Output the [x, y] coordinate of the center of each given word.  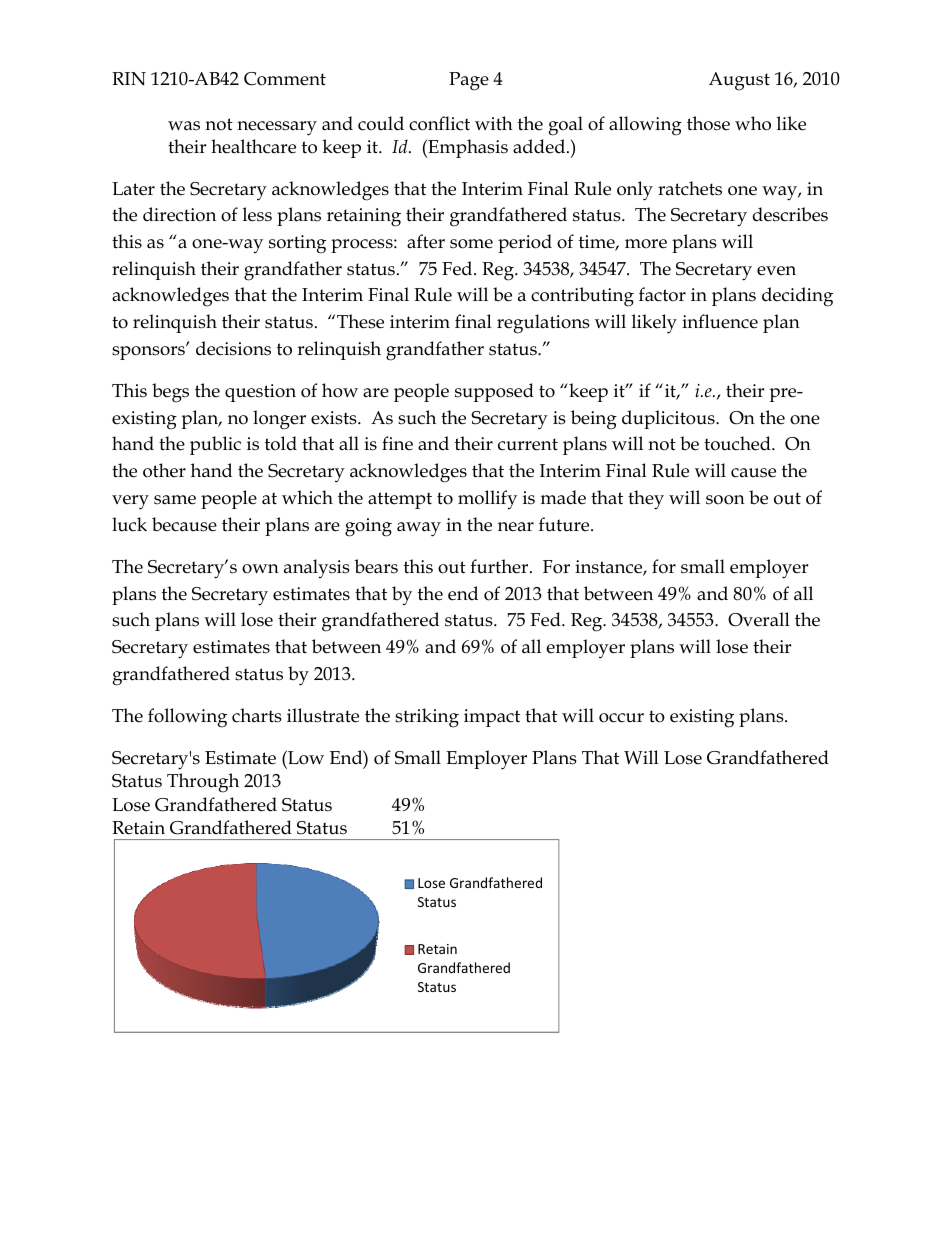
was [184, 126]
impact [492, 718]
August [739, 81]
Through [203, 783]
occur [621, 718]
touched [738, 443]
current [528, 444]
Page [469, 81]
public [215, 445]
